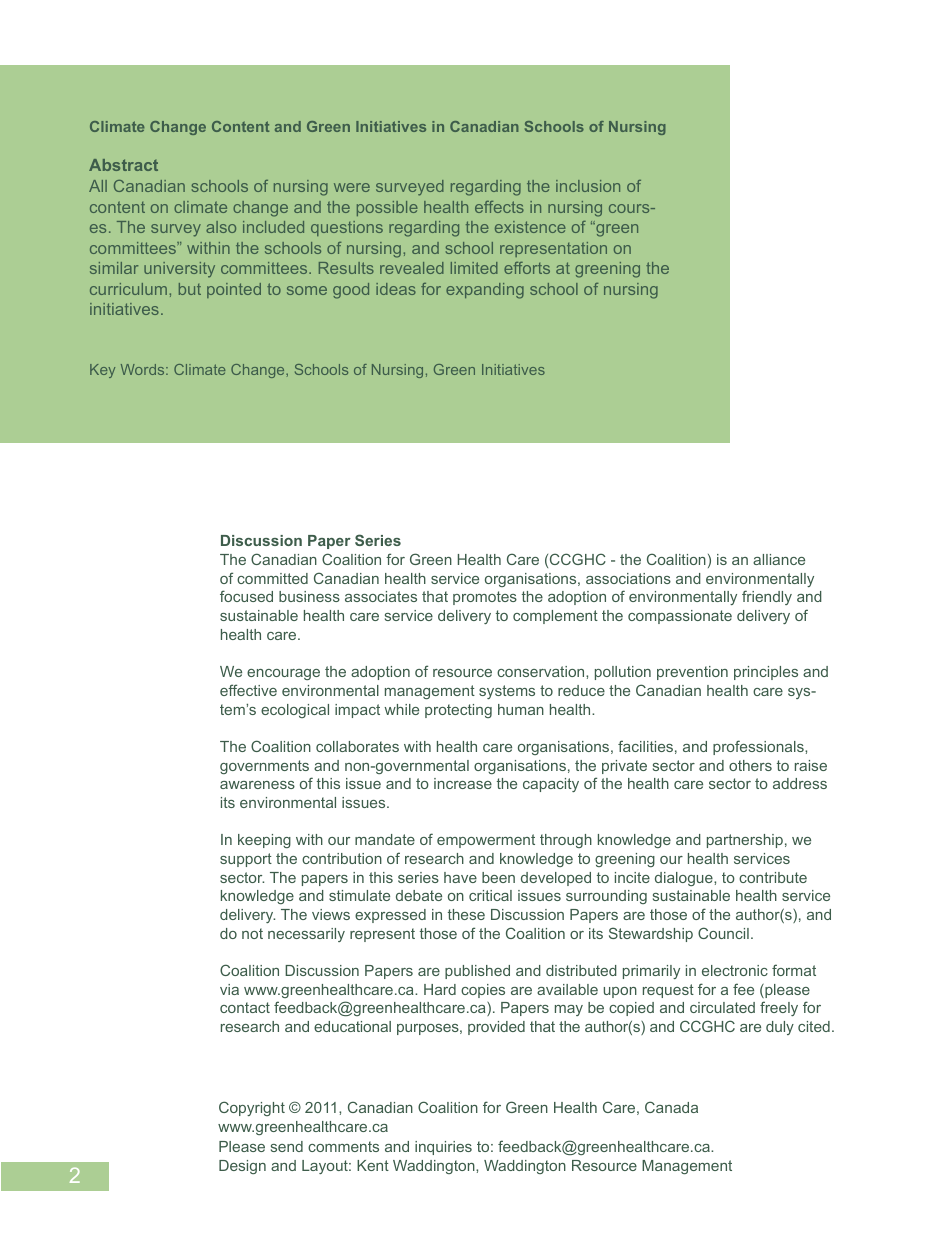 The width and height of the screenshot is (952, 1233). I want to click on Design, so click(242, 1167).
